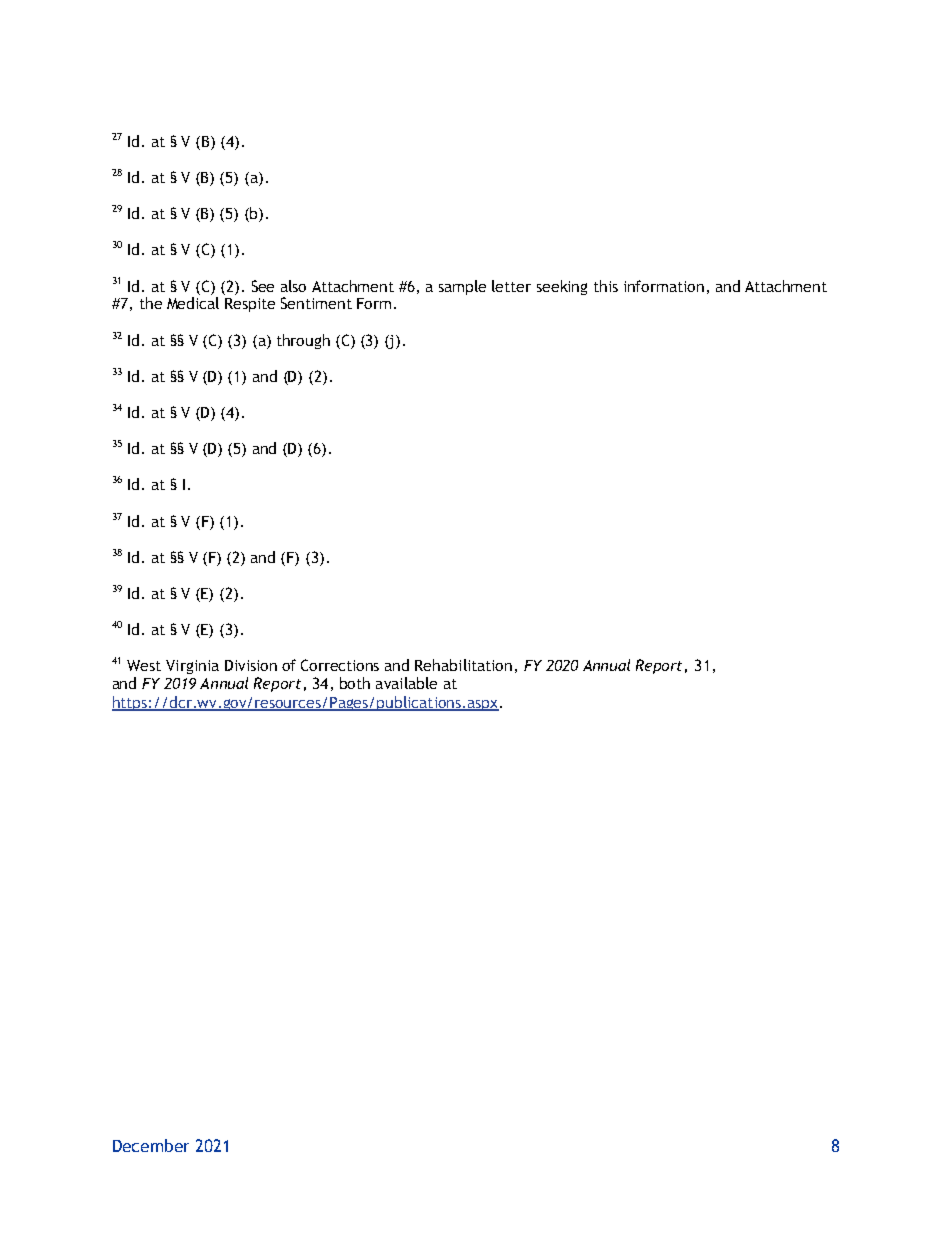  What do you see at coordinates (144, 665) in the screenshot?
I see `West` at bounding box center [144, 665].
